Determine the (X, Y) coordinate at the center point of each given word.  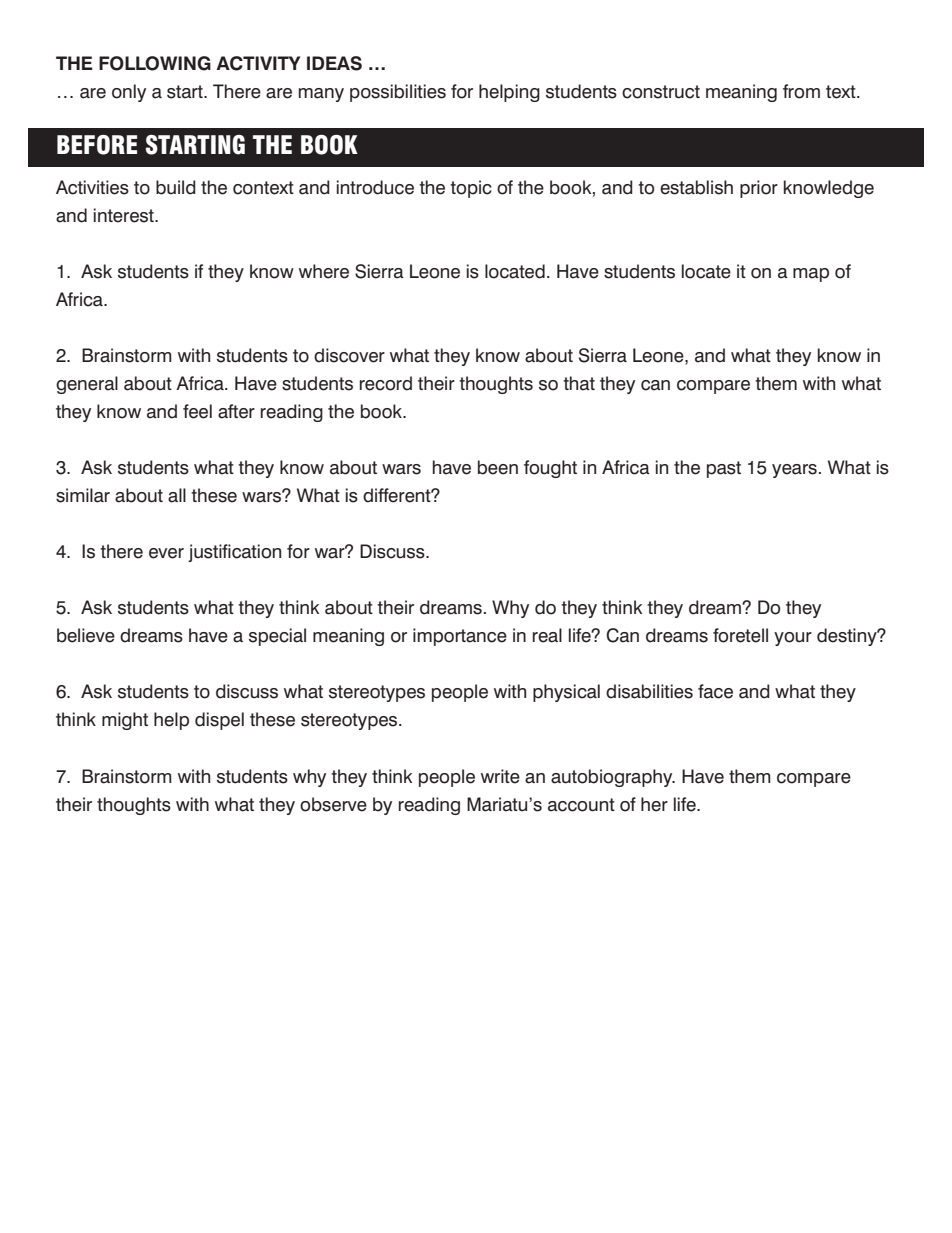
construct (661, 92)
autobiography (613, 778)
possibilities (398, 93)
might (125, 721)
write (500, 776)
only (129, 93)
